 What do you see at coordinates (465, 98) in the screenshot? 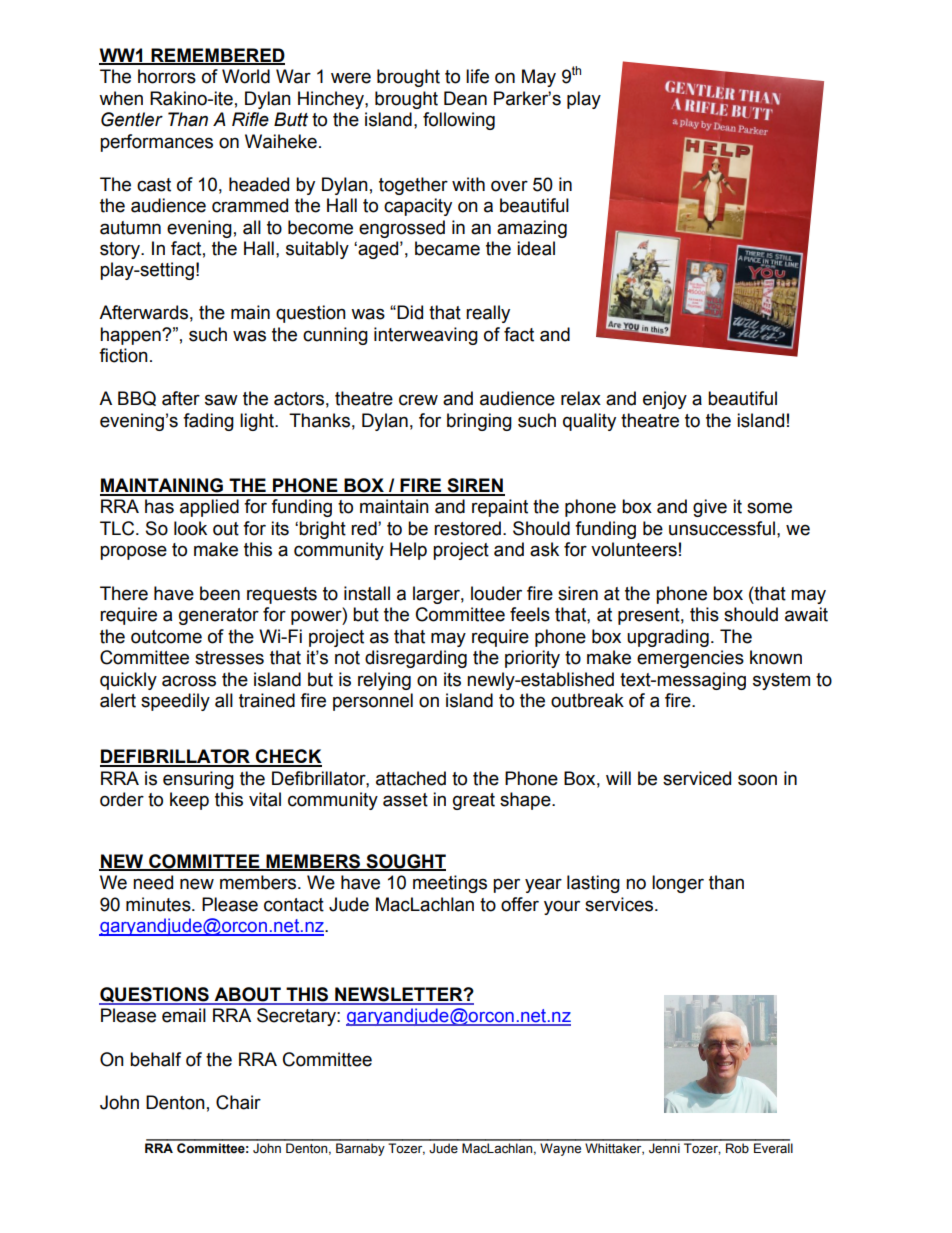
I see `Dean` at bounding box center [465, 98].
